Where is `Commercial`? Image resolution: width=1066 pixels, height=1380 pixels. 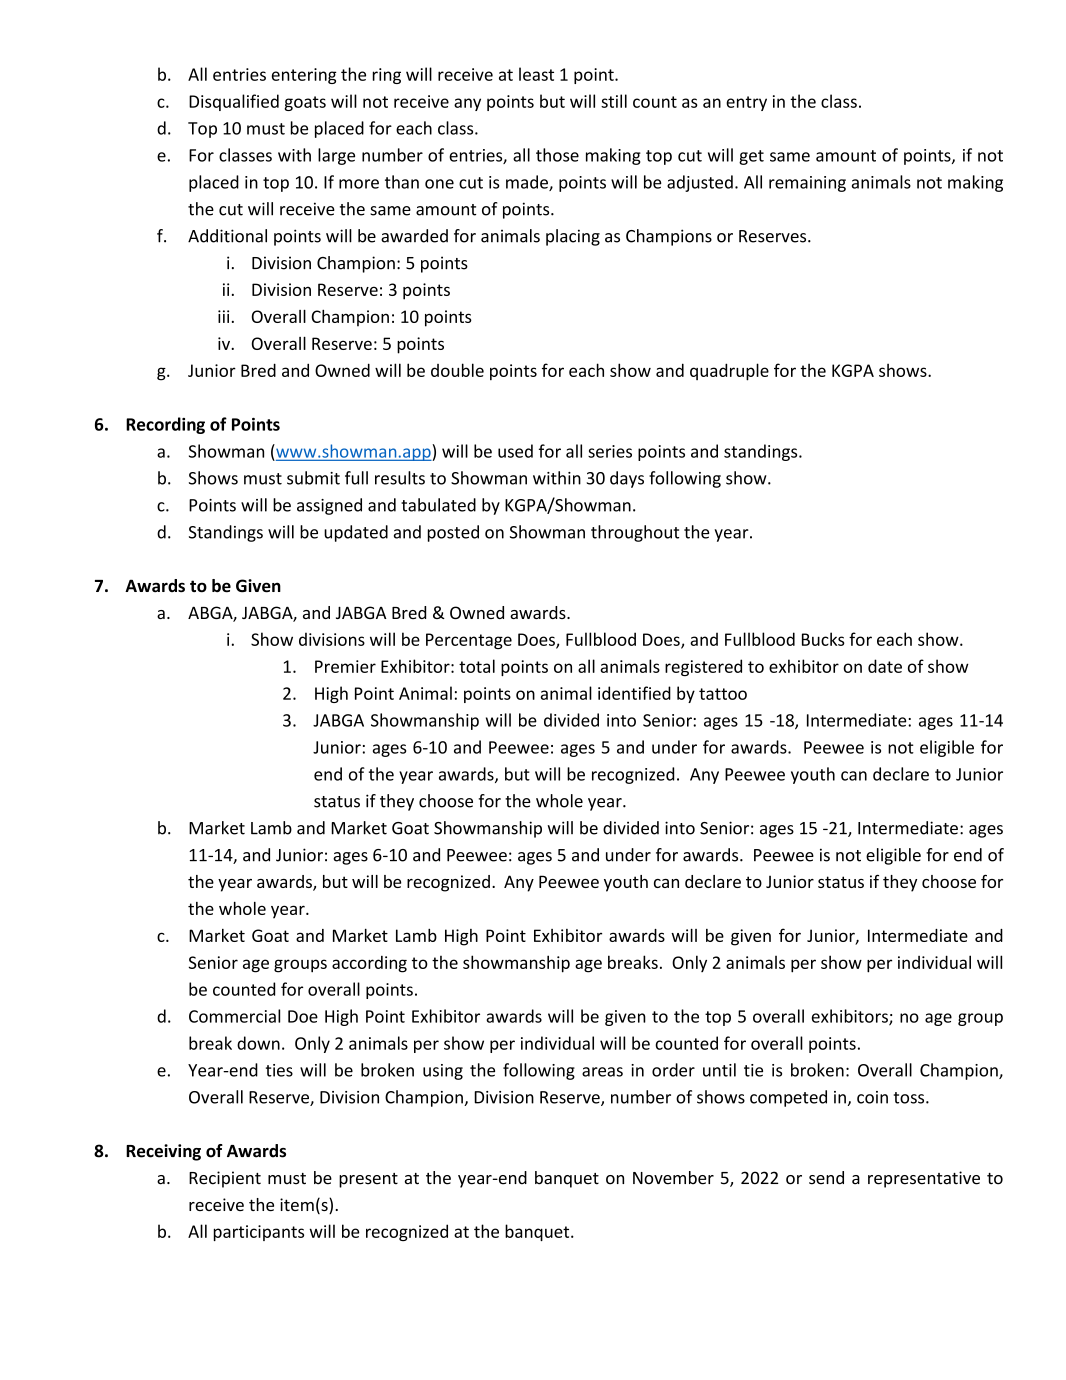 Commercial is located at coordinates (234, 1016).
